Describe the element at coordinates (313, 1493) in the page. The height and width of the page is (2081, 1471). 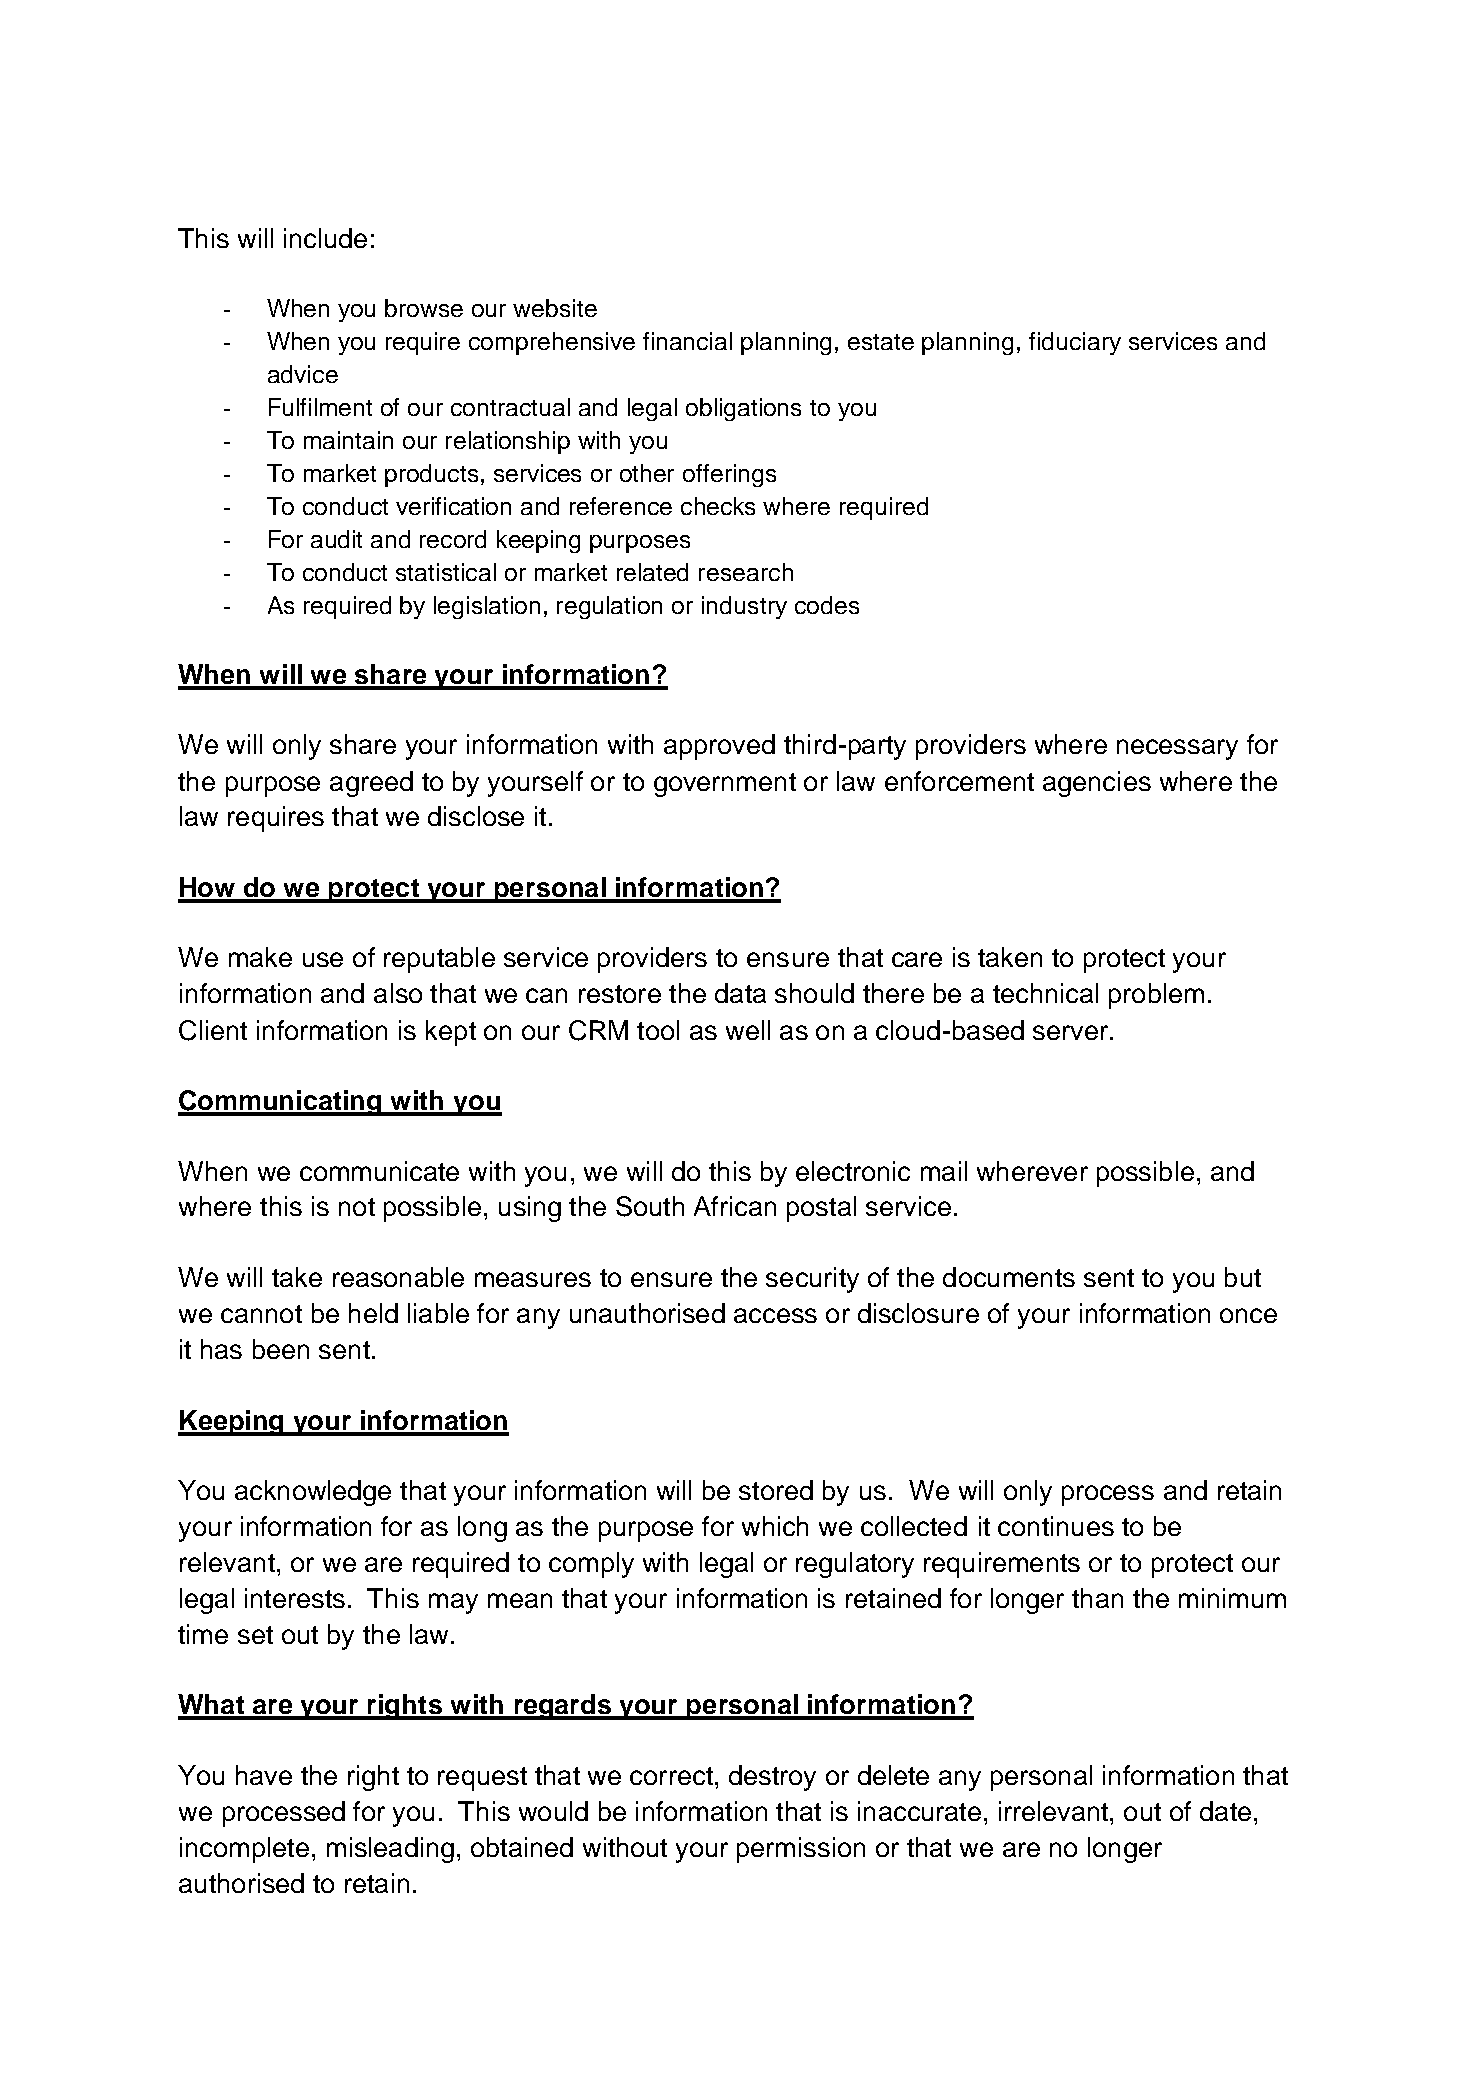
I see `acknowledge` at that location.
